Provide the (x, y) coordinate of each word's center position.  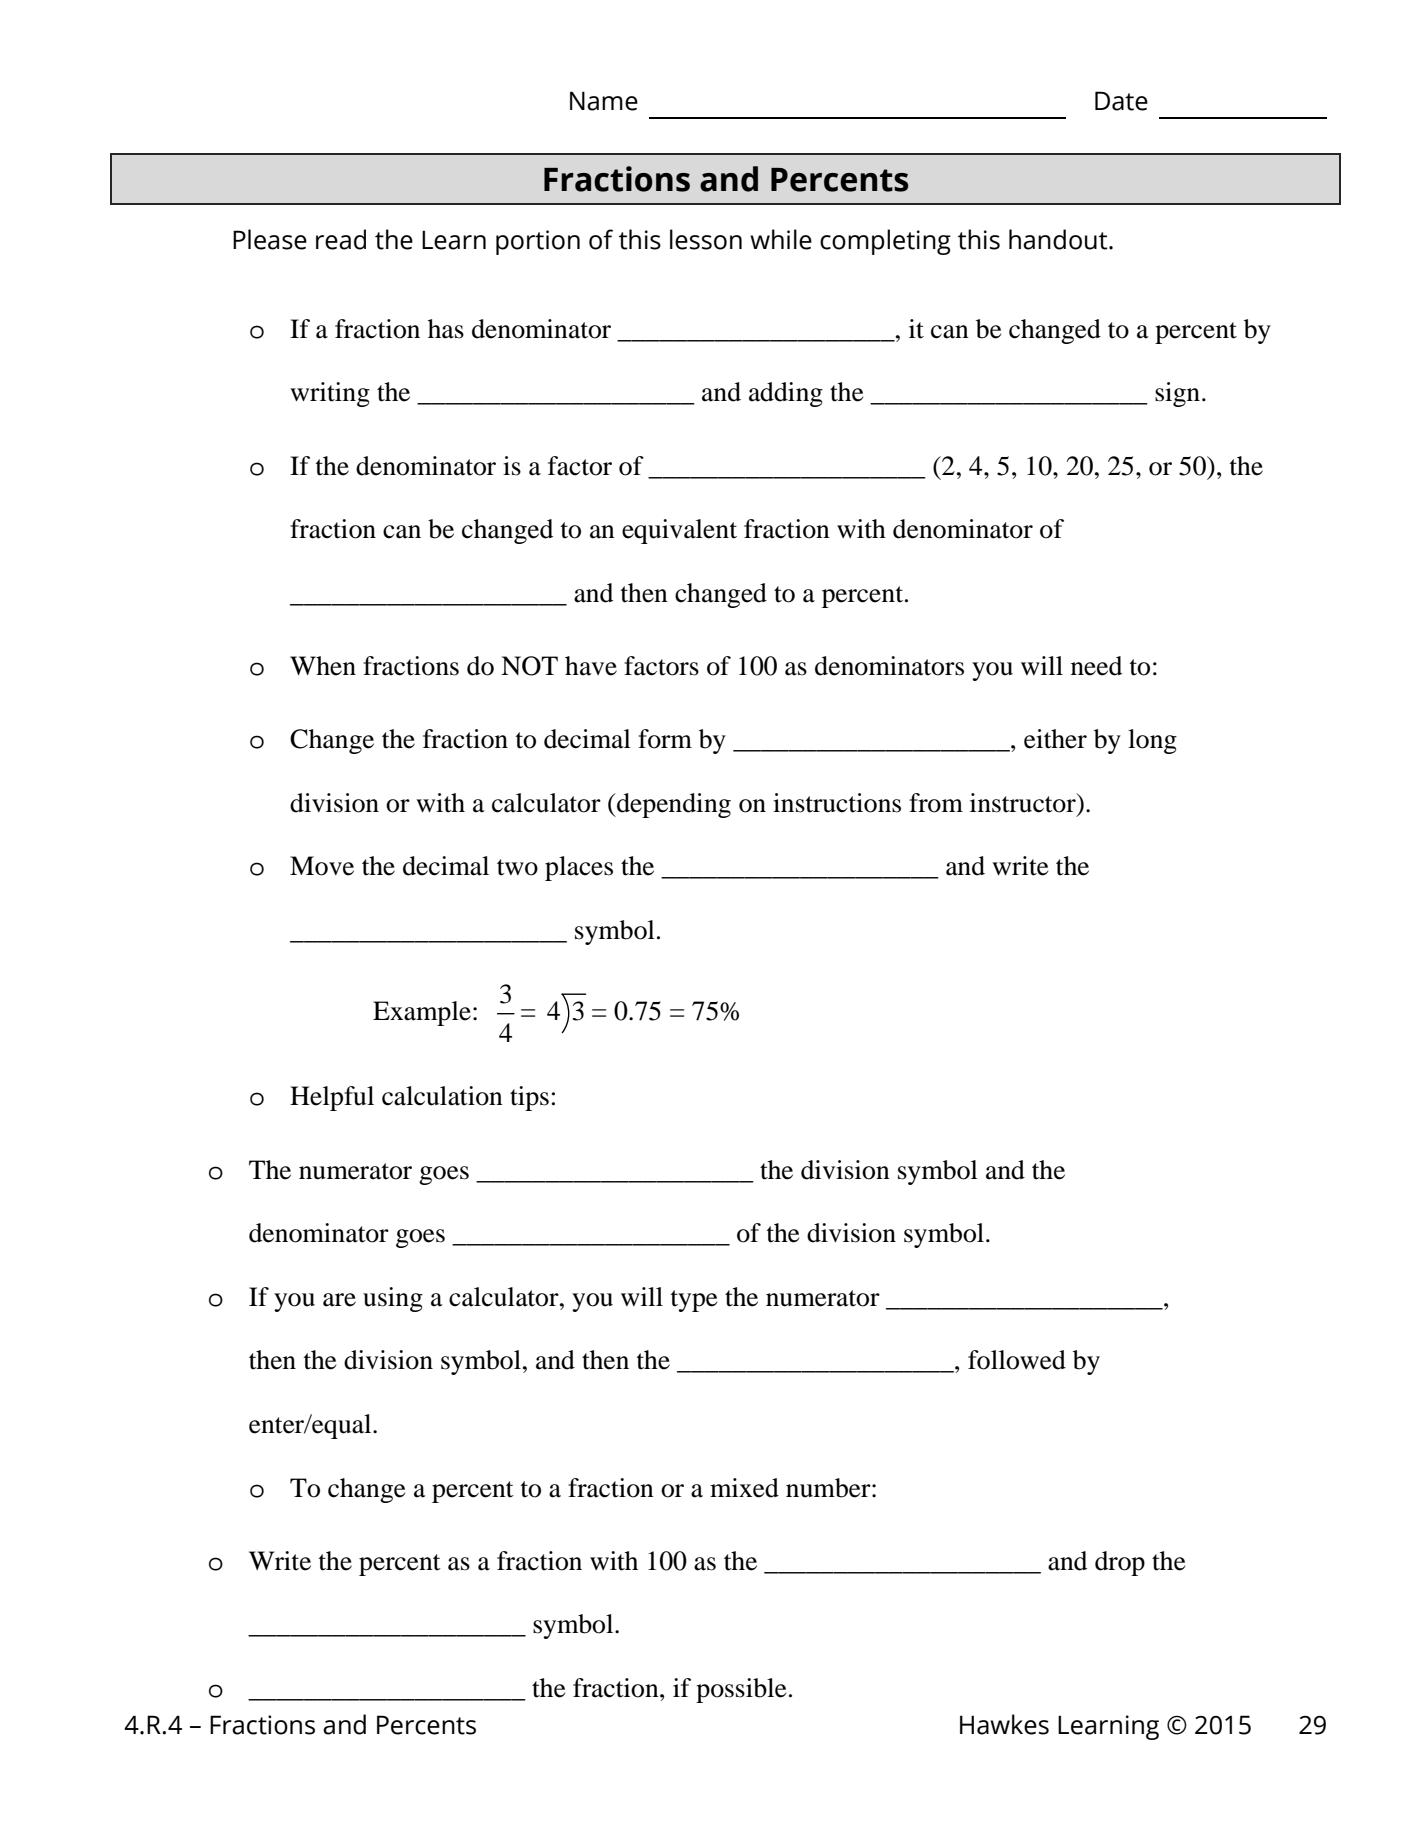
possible (741, 1690)
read (341, 239)
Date (1121, 101)
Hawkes (1004, 1724)
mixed (744, 1488)
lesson (706, 239)
